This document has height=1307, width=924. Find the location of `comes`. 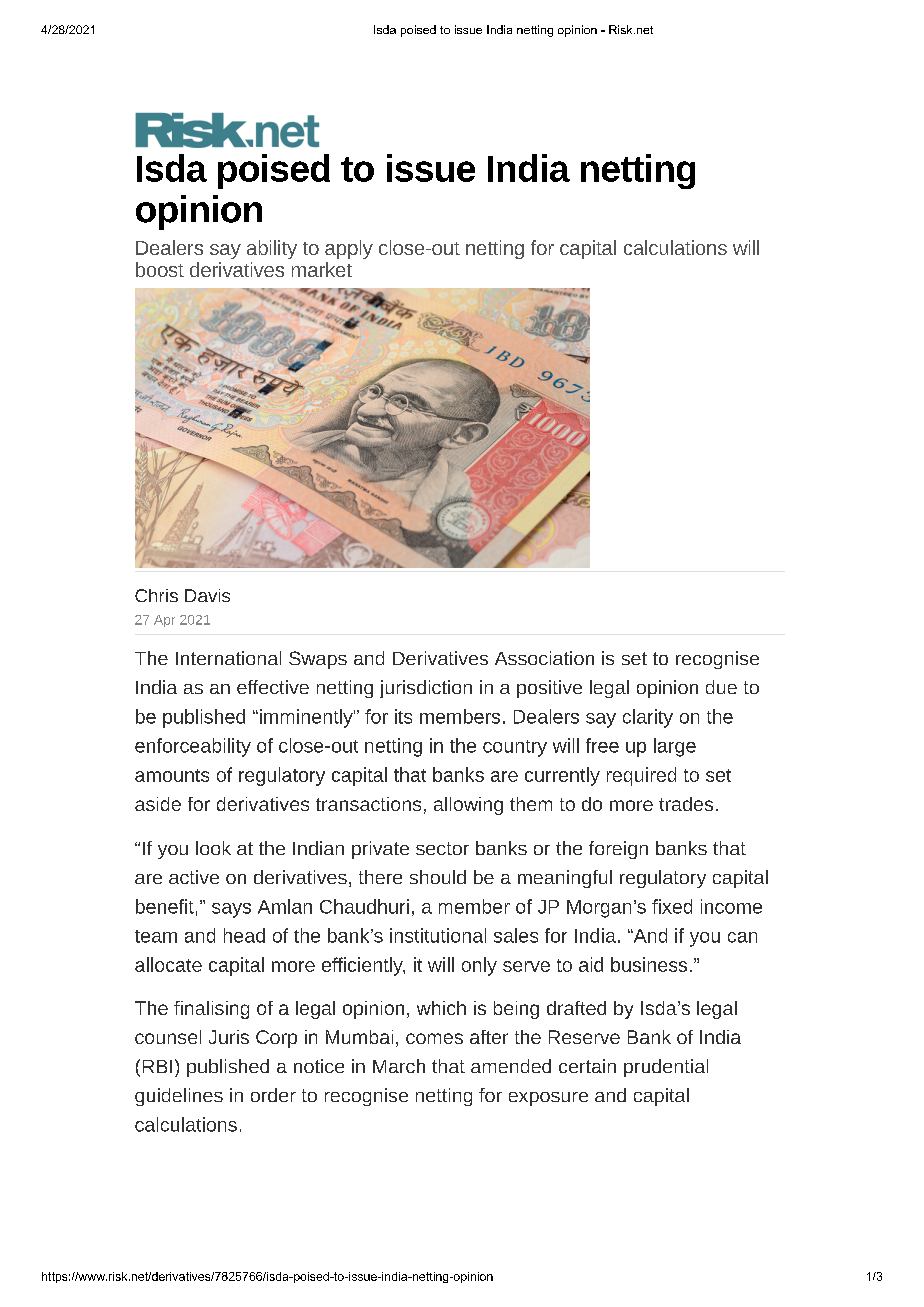

comes is located at coordinates (434, 1038).
